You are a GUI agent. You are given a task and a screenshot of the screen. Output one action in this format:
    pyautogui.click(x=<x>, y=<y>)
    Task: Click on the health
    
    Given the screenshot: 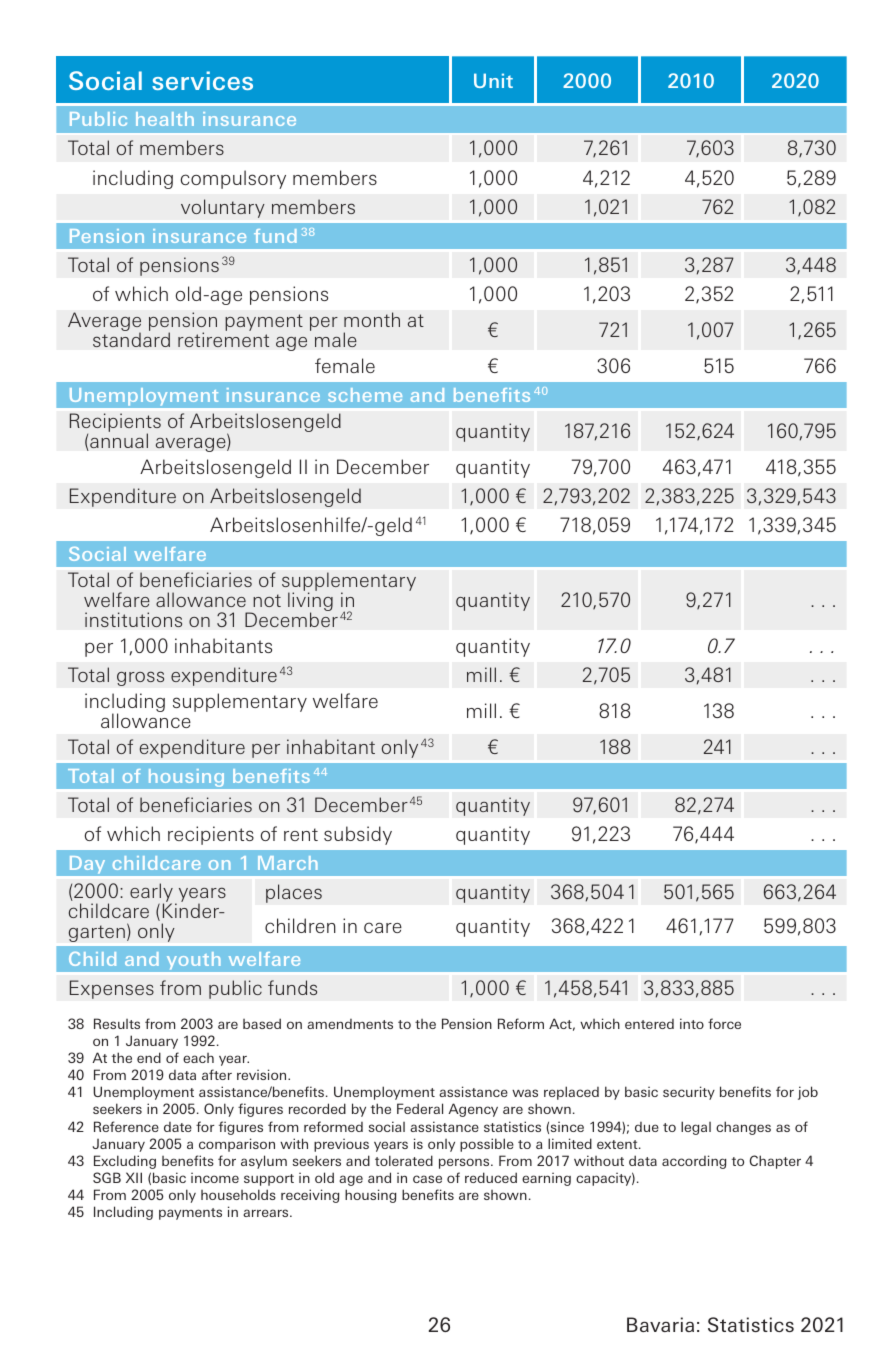 What is the action you would take?
    pyautogui.click(x=165, y=119)
